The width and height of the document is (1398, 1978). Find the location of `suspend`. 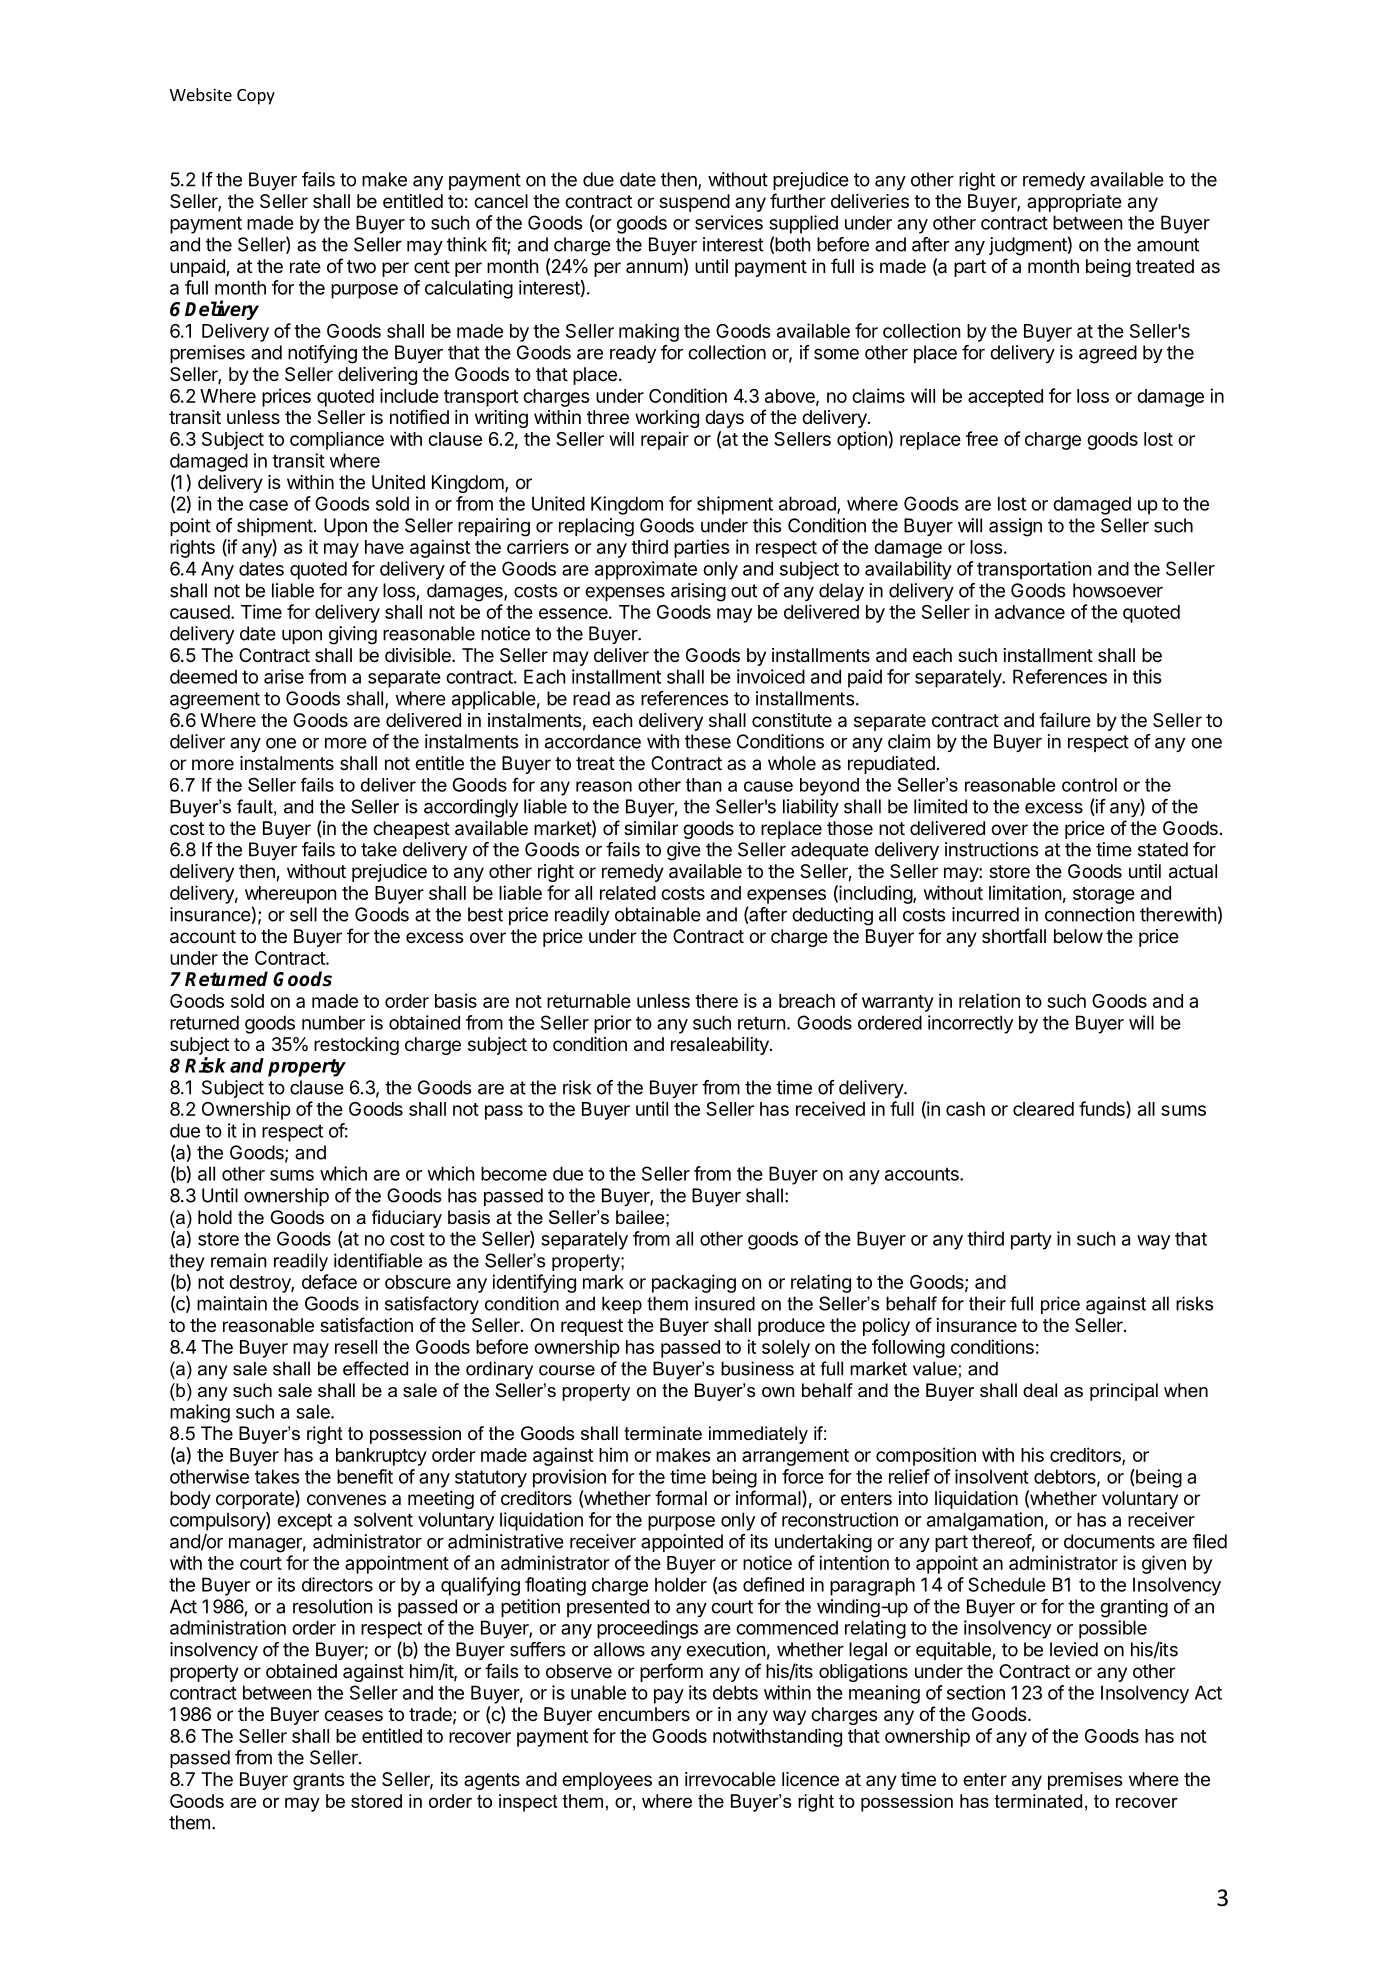

suspend is located at coordinates (694, 203).
